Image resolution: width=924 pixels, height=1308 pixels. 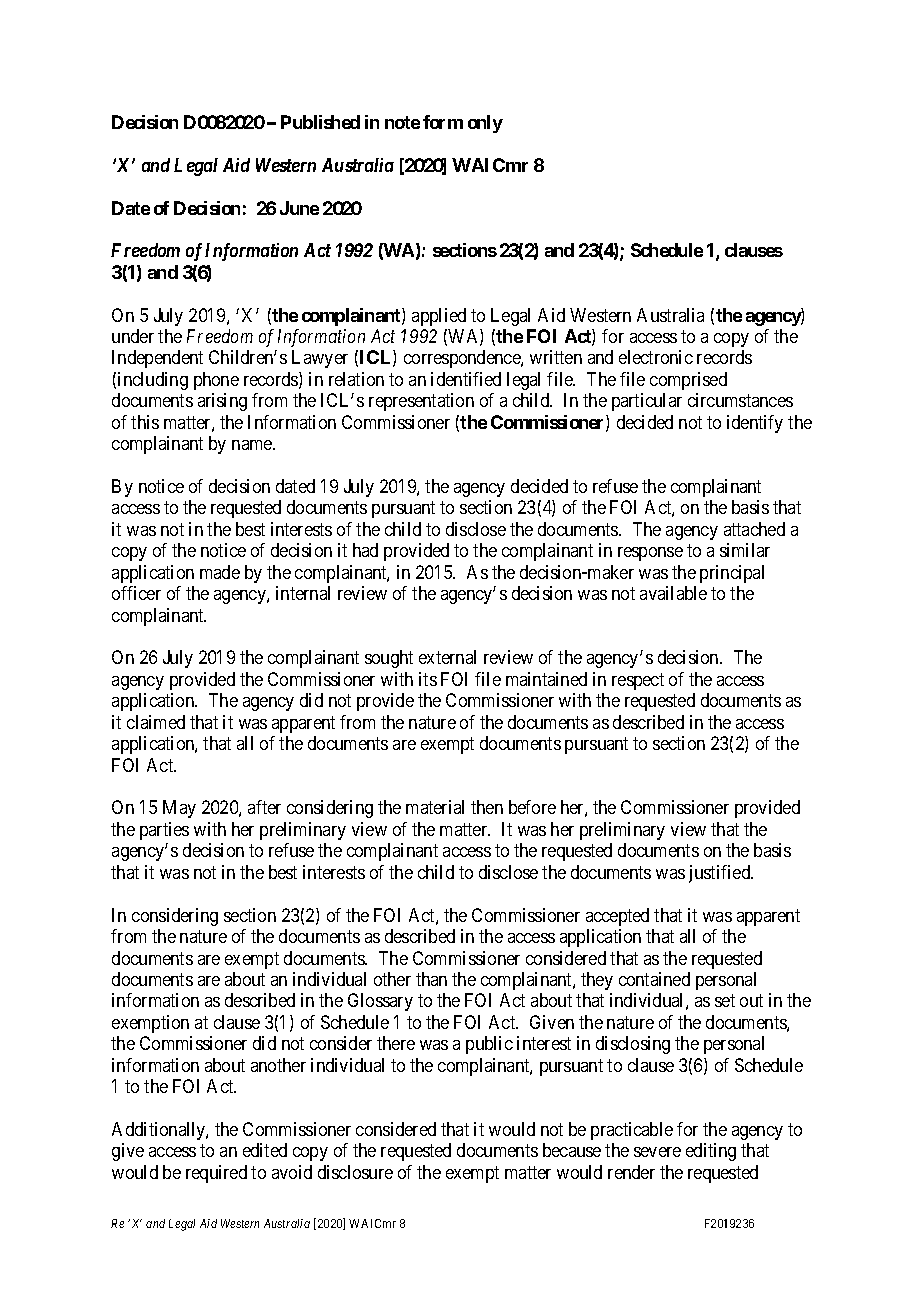 What do you see at coordinates (638, 681) in the screenshot?
I see `respect` at bounding box center [638, 681].
